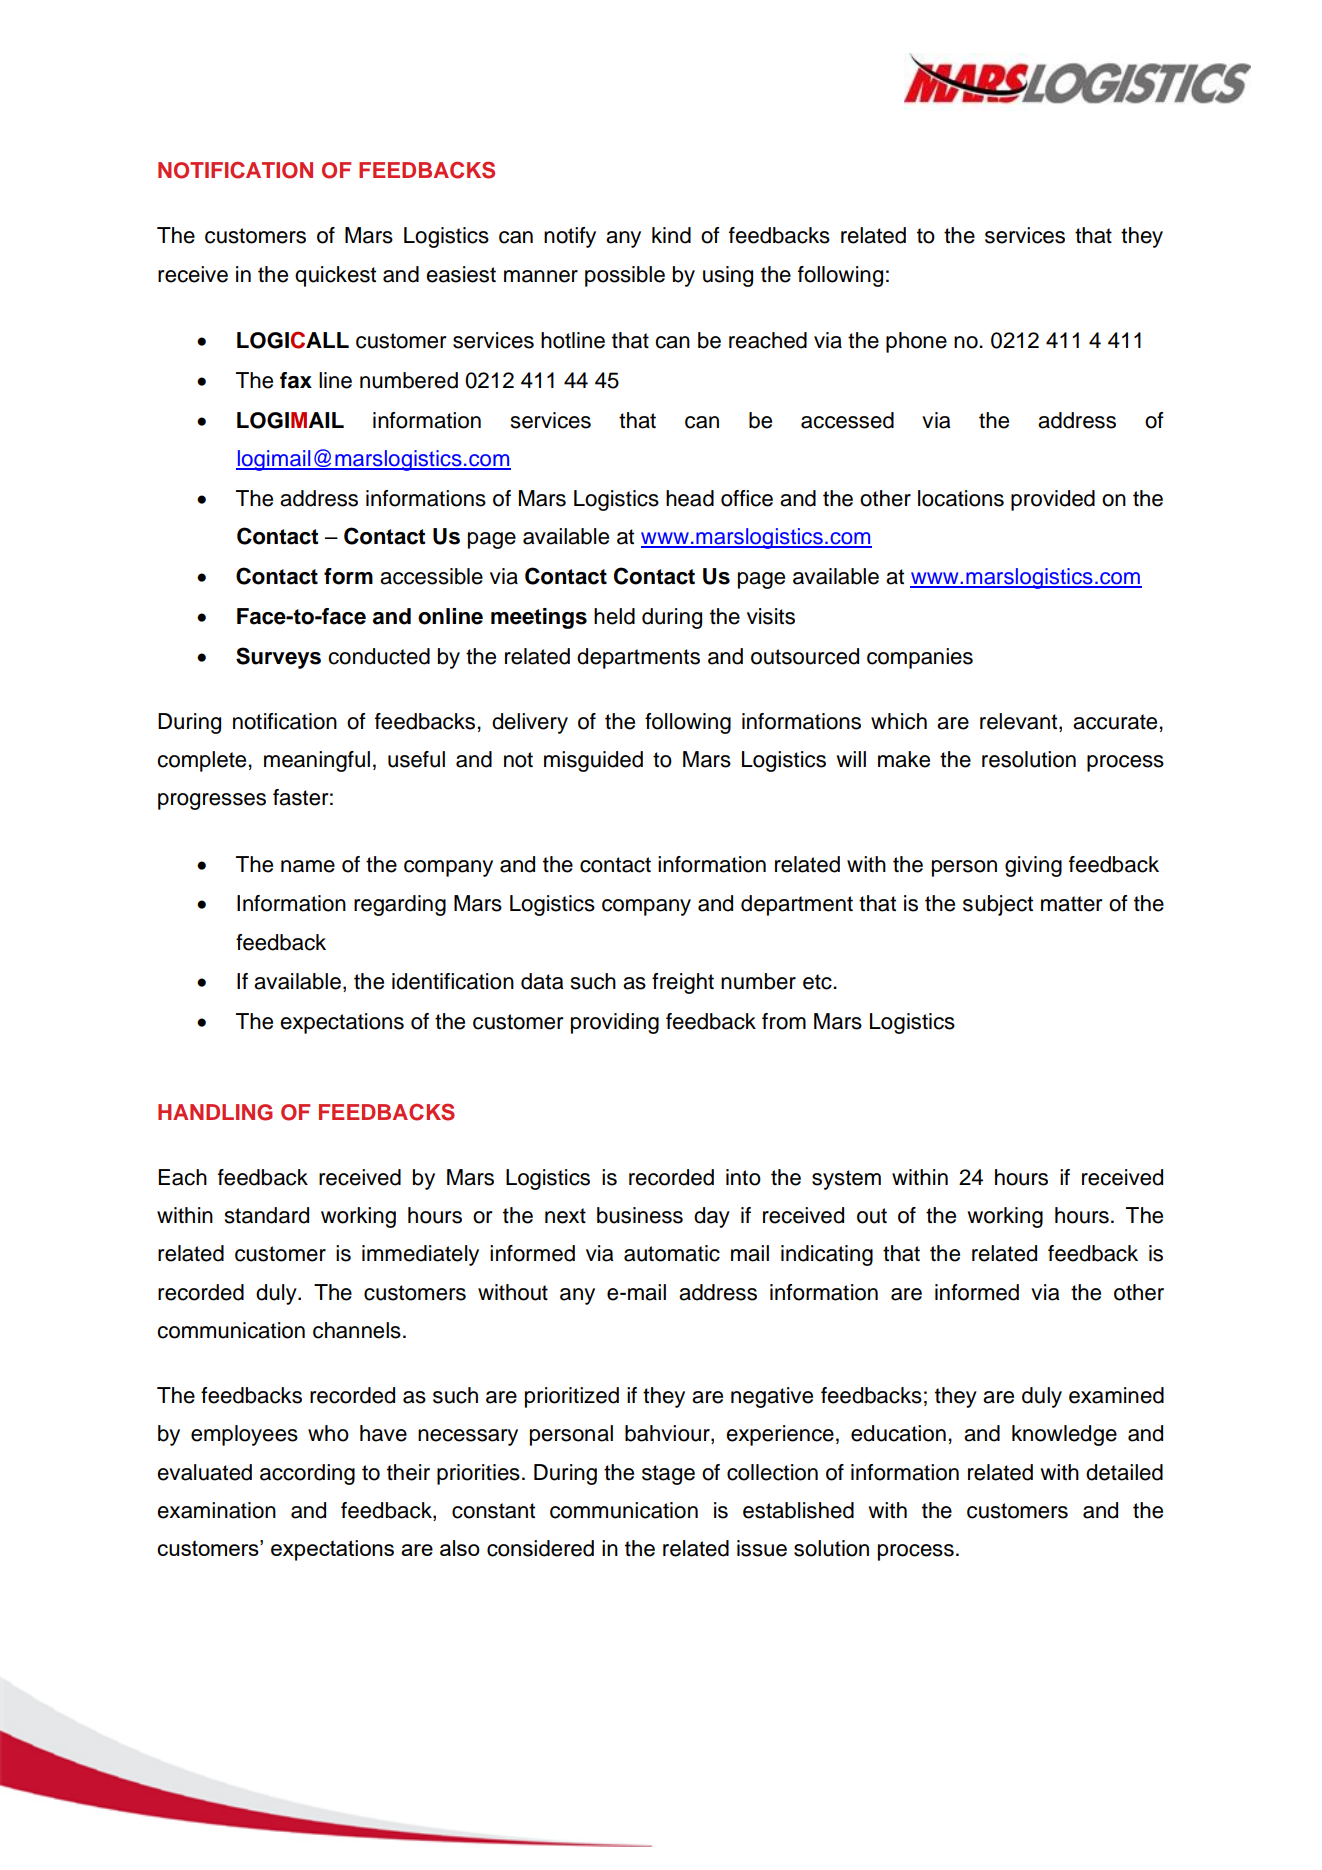  What do you see at coordinates (846, 1180) in the image?
I see `system` at bounding box center [846, 1180].
